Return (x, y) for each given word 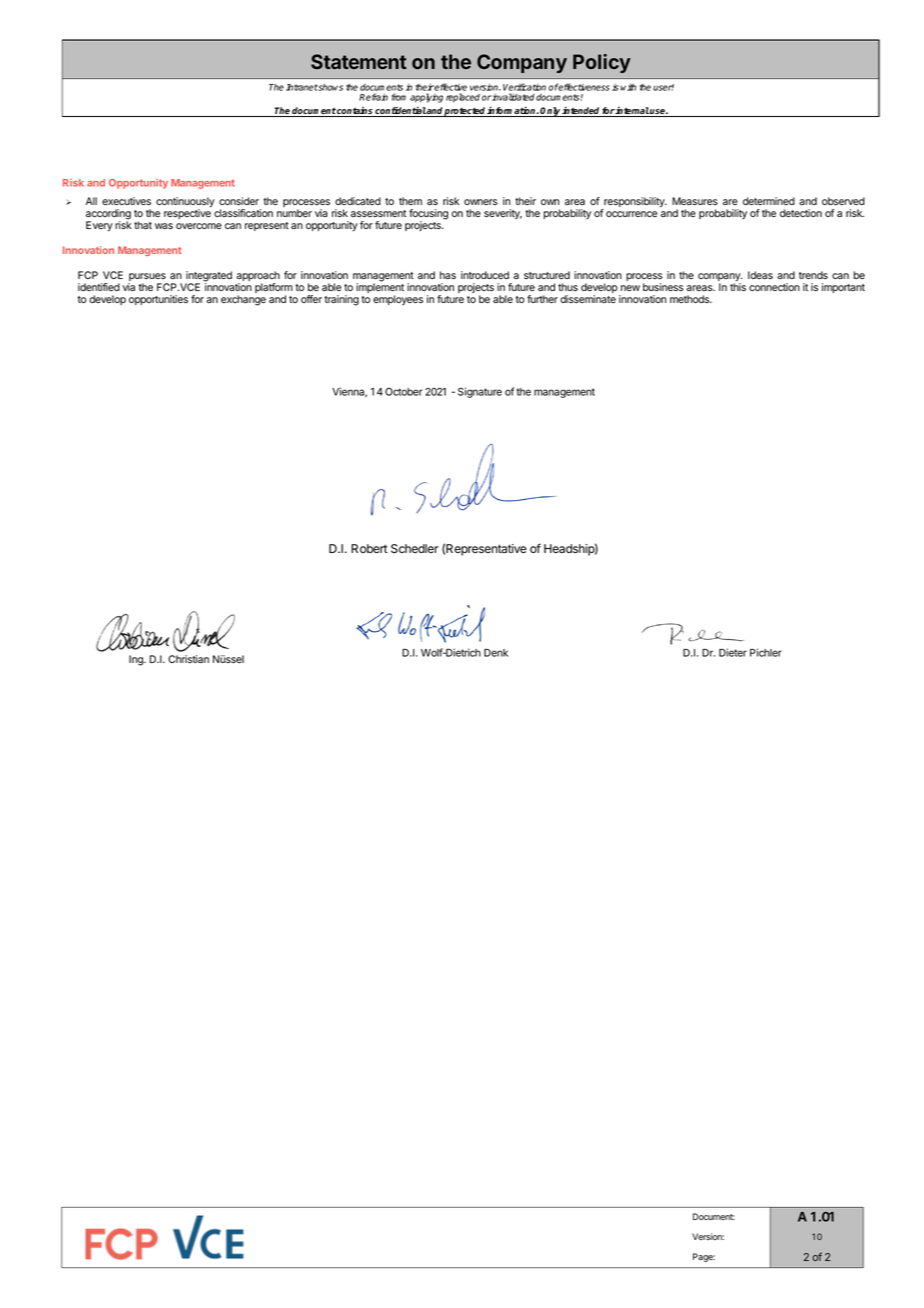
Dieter (733, 652)
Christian (188, 659)
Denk (496, 653)
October (404, 391)
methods (690, 299)
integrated (209, 277)
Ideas (760, 275)
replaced (463, 98)
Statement (359, 61)
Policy (602, 63)
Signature (480, 392)
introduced (485, 275)
